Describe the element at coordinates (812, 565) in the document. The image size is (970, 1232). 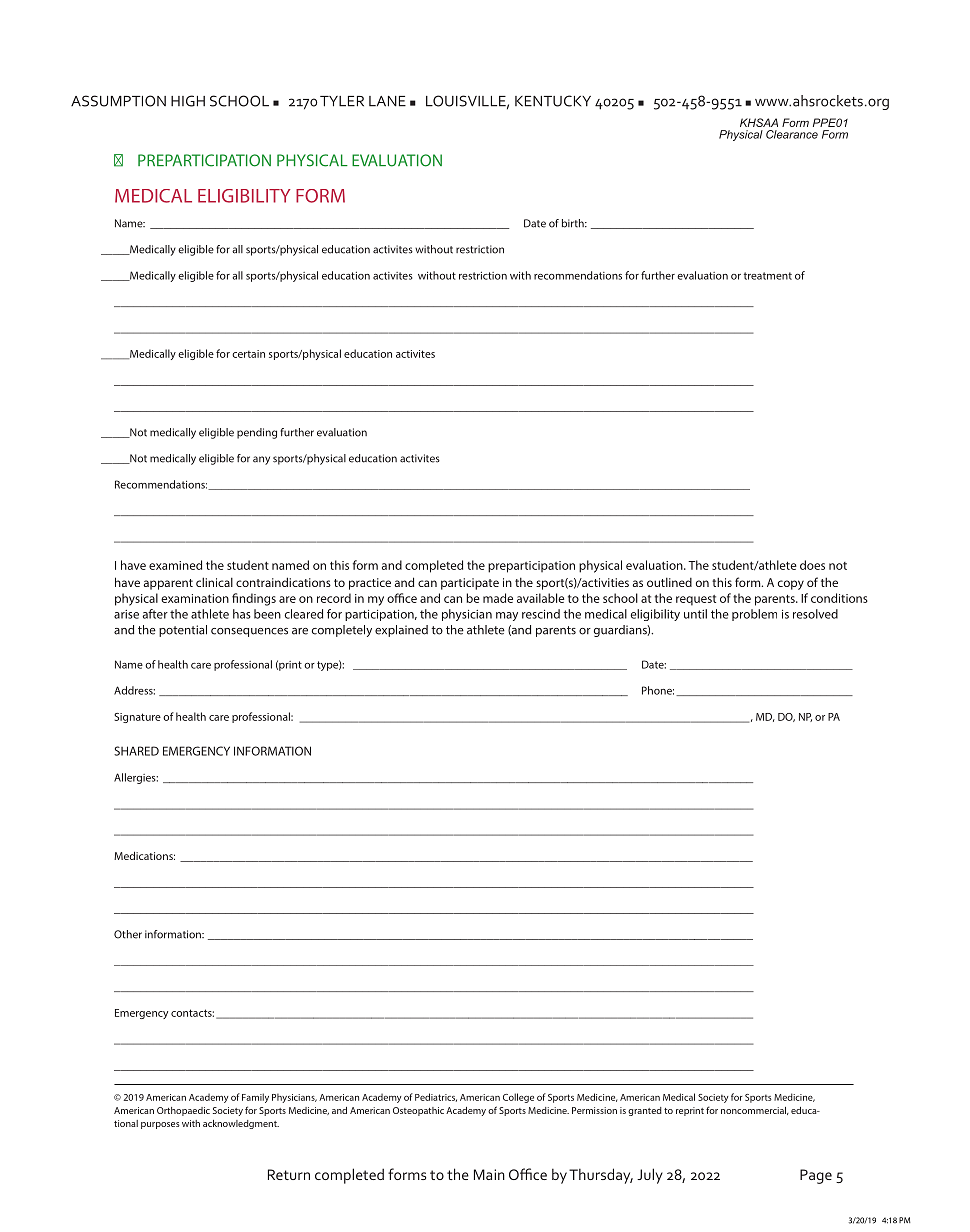
I see `does` at that location.
